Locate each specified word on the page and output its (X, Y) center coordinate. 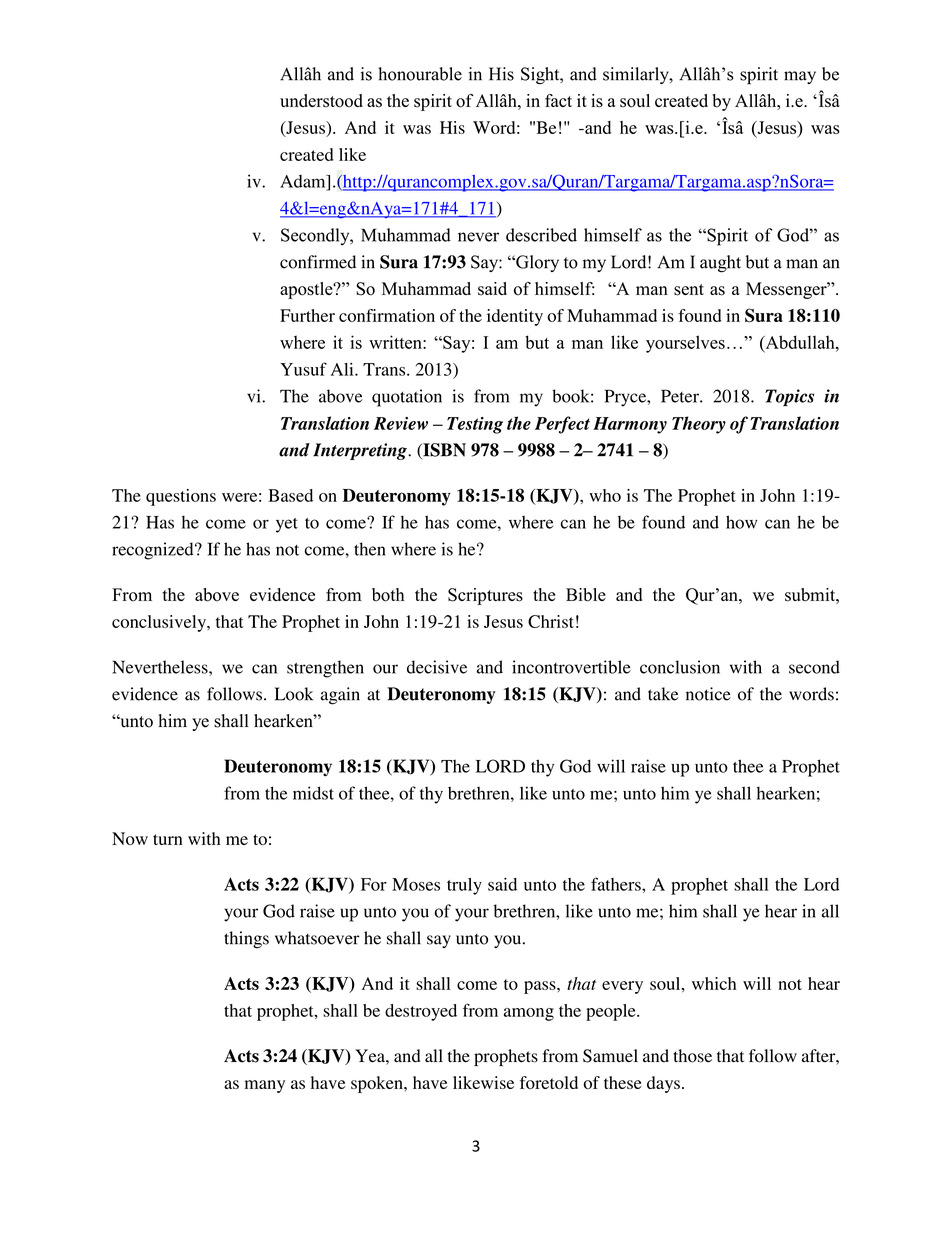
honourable (420, 74)
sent (689, 290)
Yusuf (303, 369)
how (741, 522)
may (800, 77)
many (265, 1086)
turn (168, 839)
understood (321, 101)
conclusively (160, 623)
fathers (617, 884)
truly (464, 886)
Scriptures (485, 596)
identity (515, 317)
